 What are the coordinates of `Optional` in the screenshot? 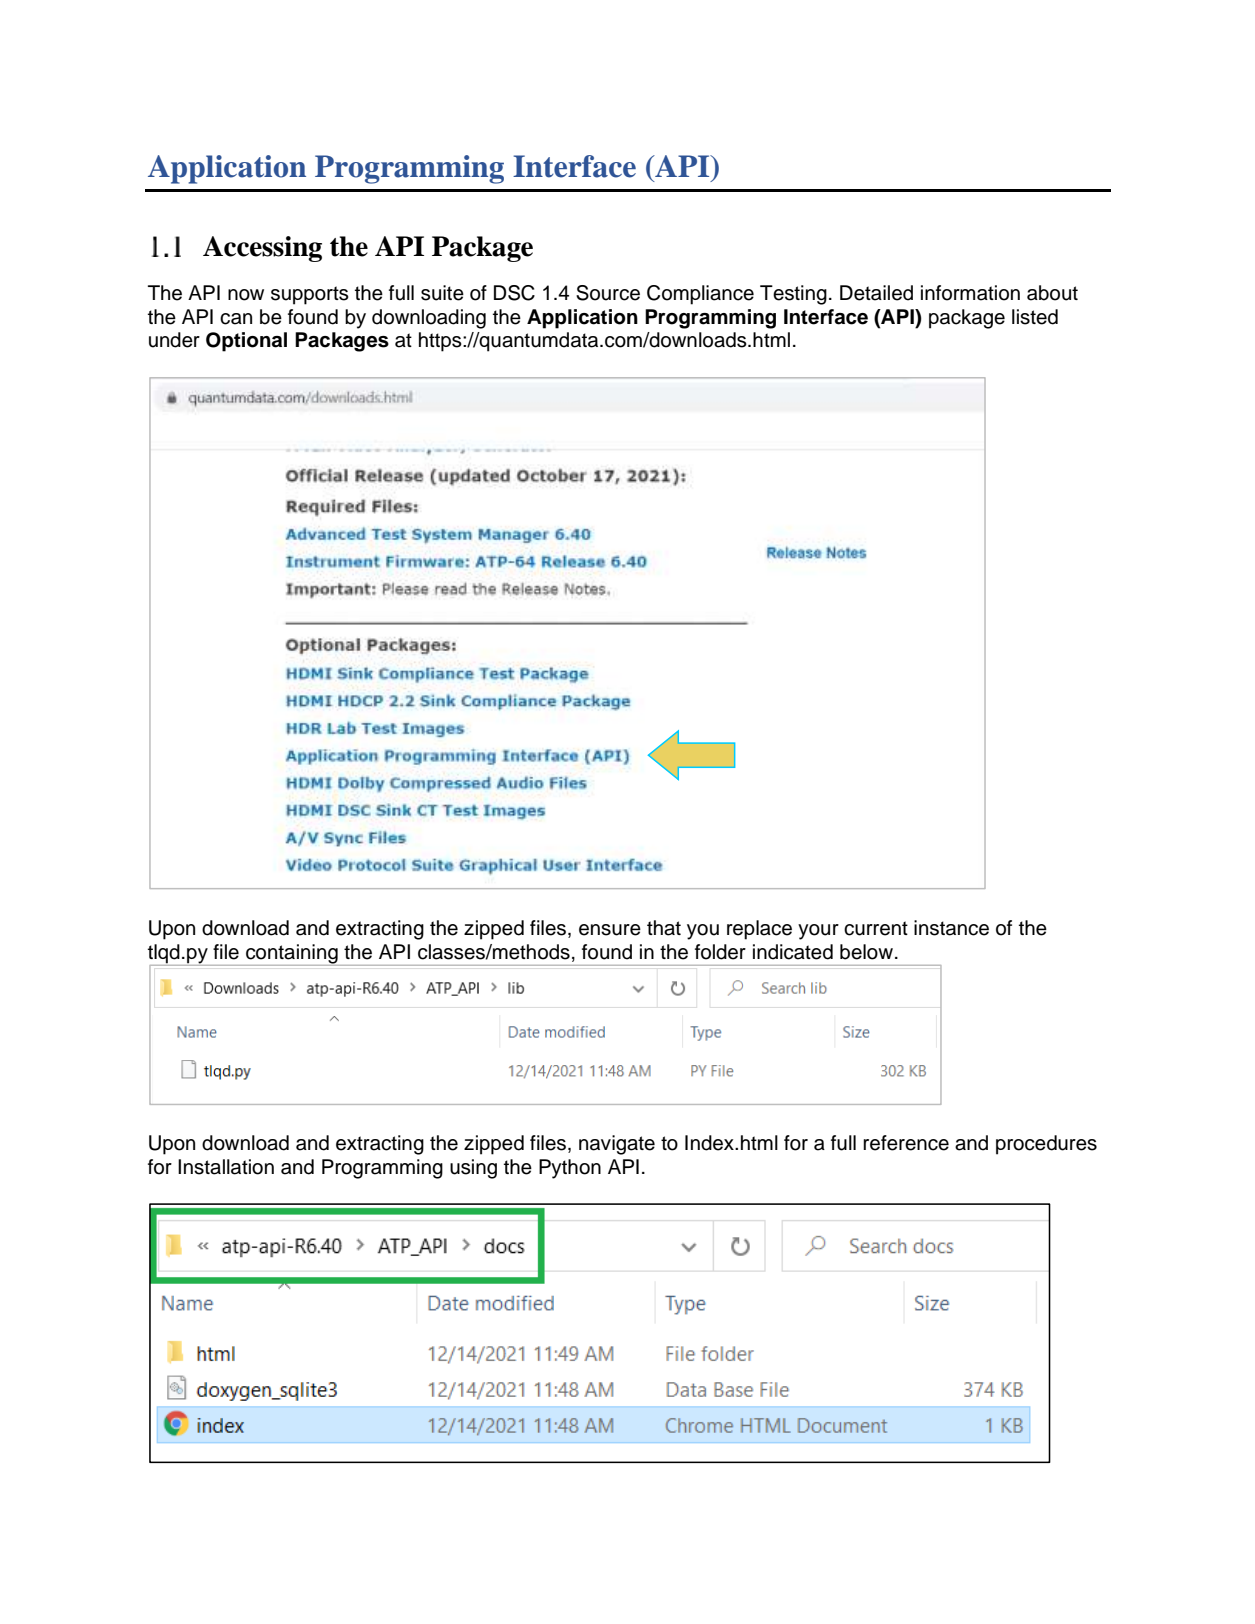 It's located at (246, 342).
